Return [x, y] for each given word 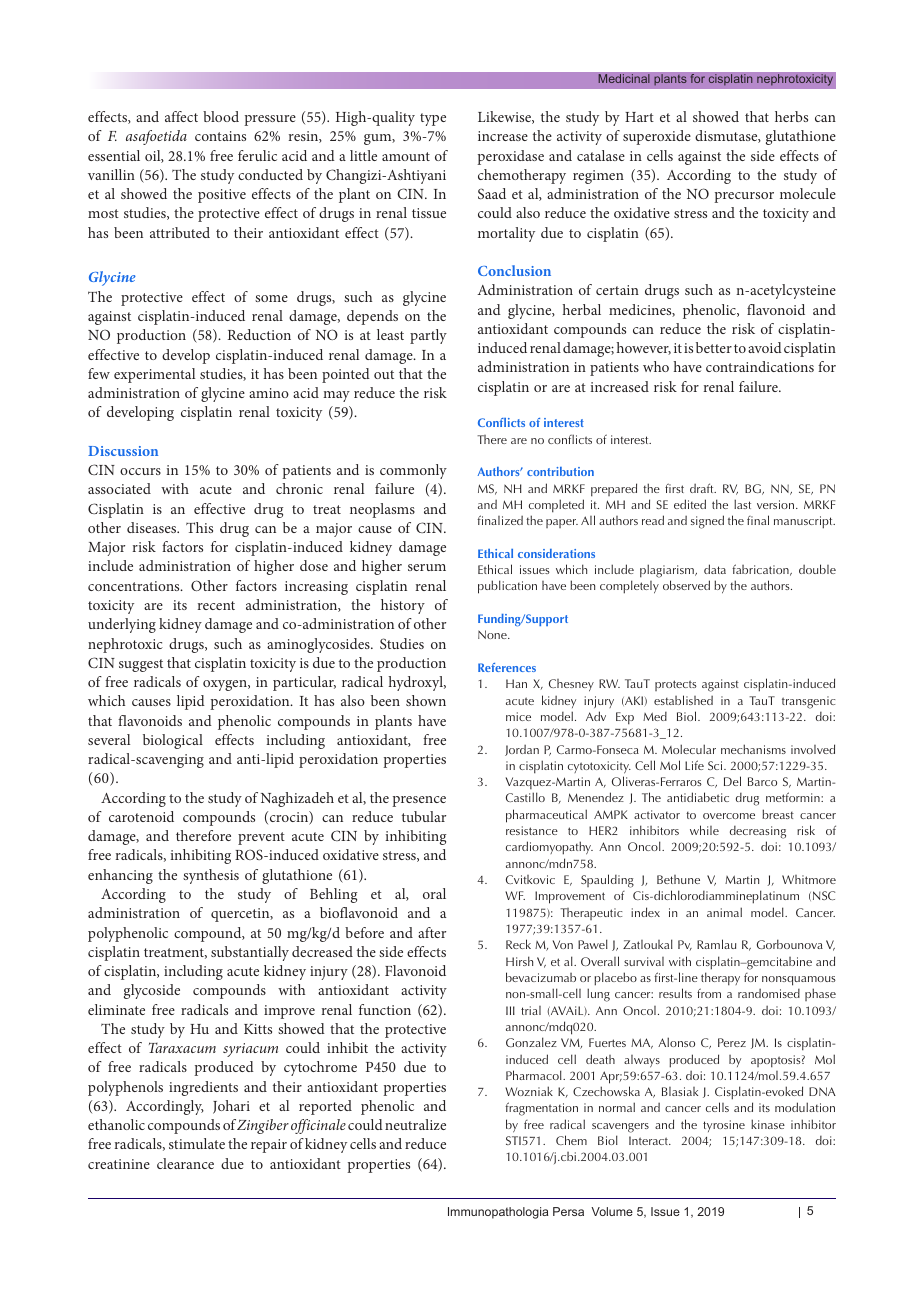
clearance [185, 1163]
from [709, 993]
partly [428, 336]
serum [427, 567]
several [109, 739]
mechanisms [753, 749]
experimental [154, 375]
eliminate [116, 1009]
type [433, 119]
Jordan [522, 750]
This [199, 527]
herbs [791, 116]
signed [707, 522]
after [432, 932]
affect [181, 116]
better [714, 347]
